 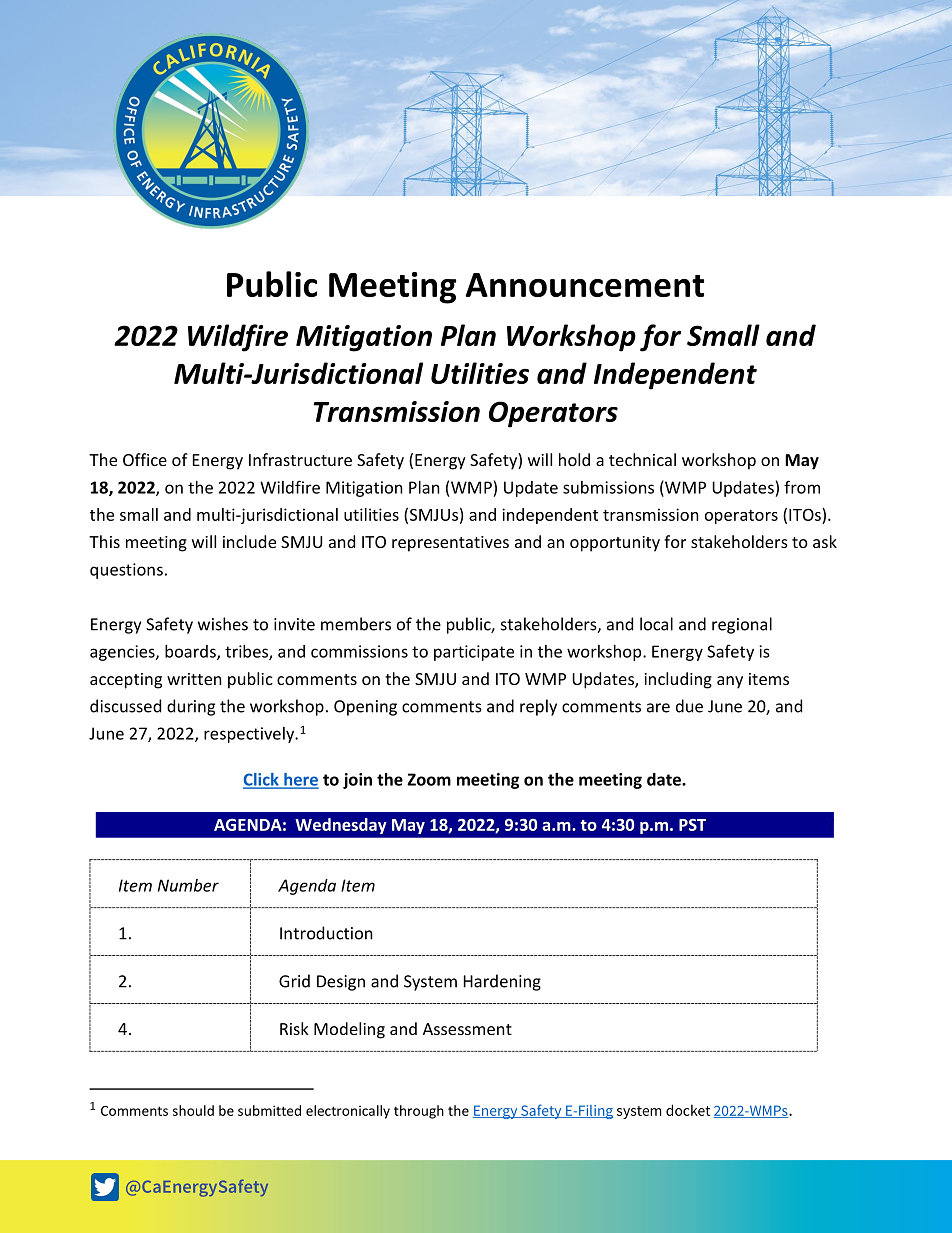 I want to click on Office, so click(x=145, y=459).
